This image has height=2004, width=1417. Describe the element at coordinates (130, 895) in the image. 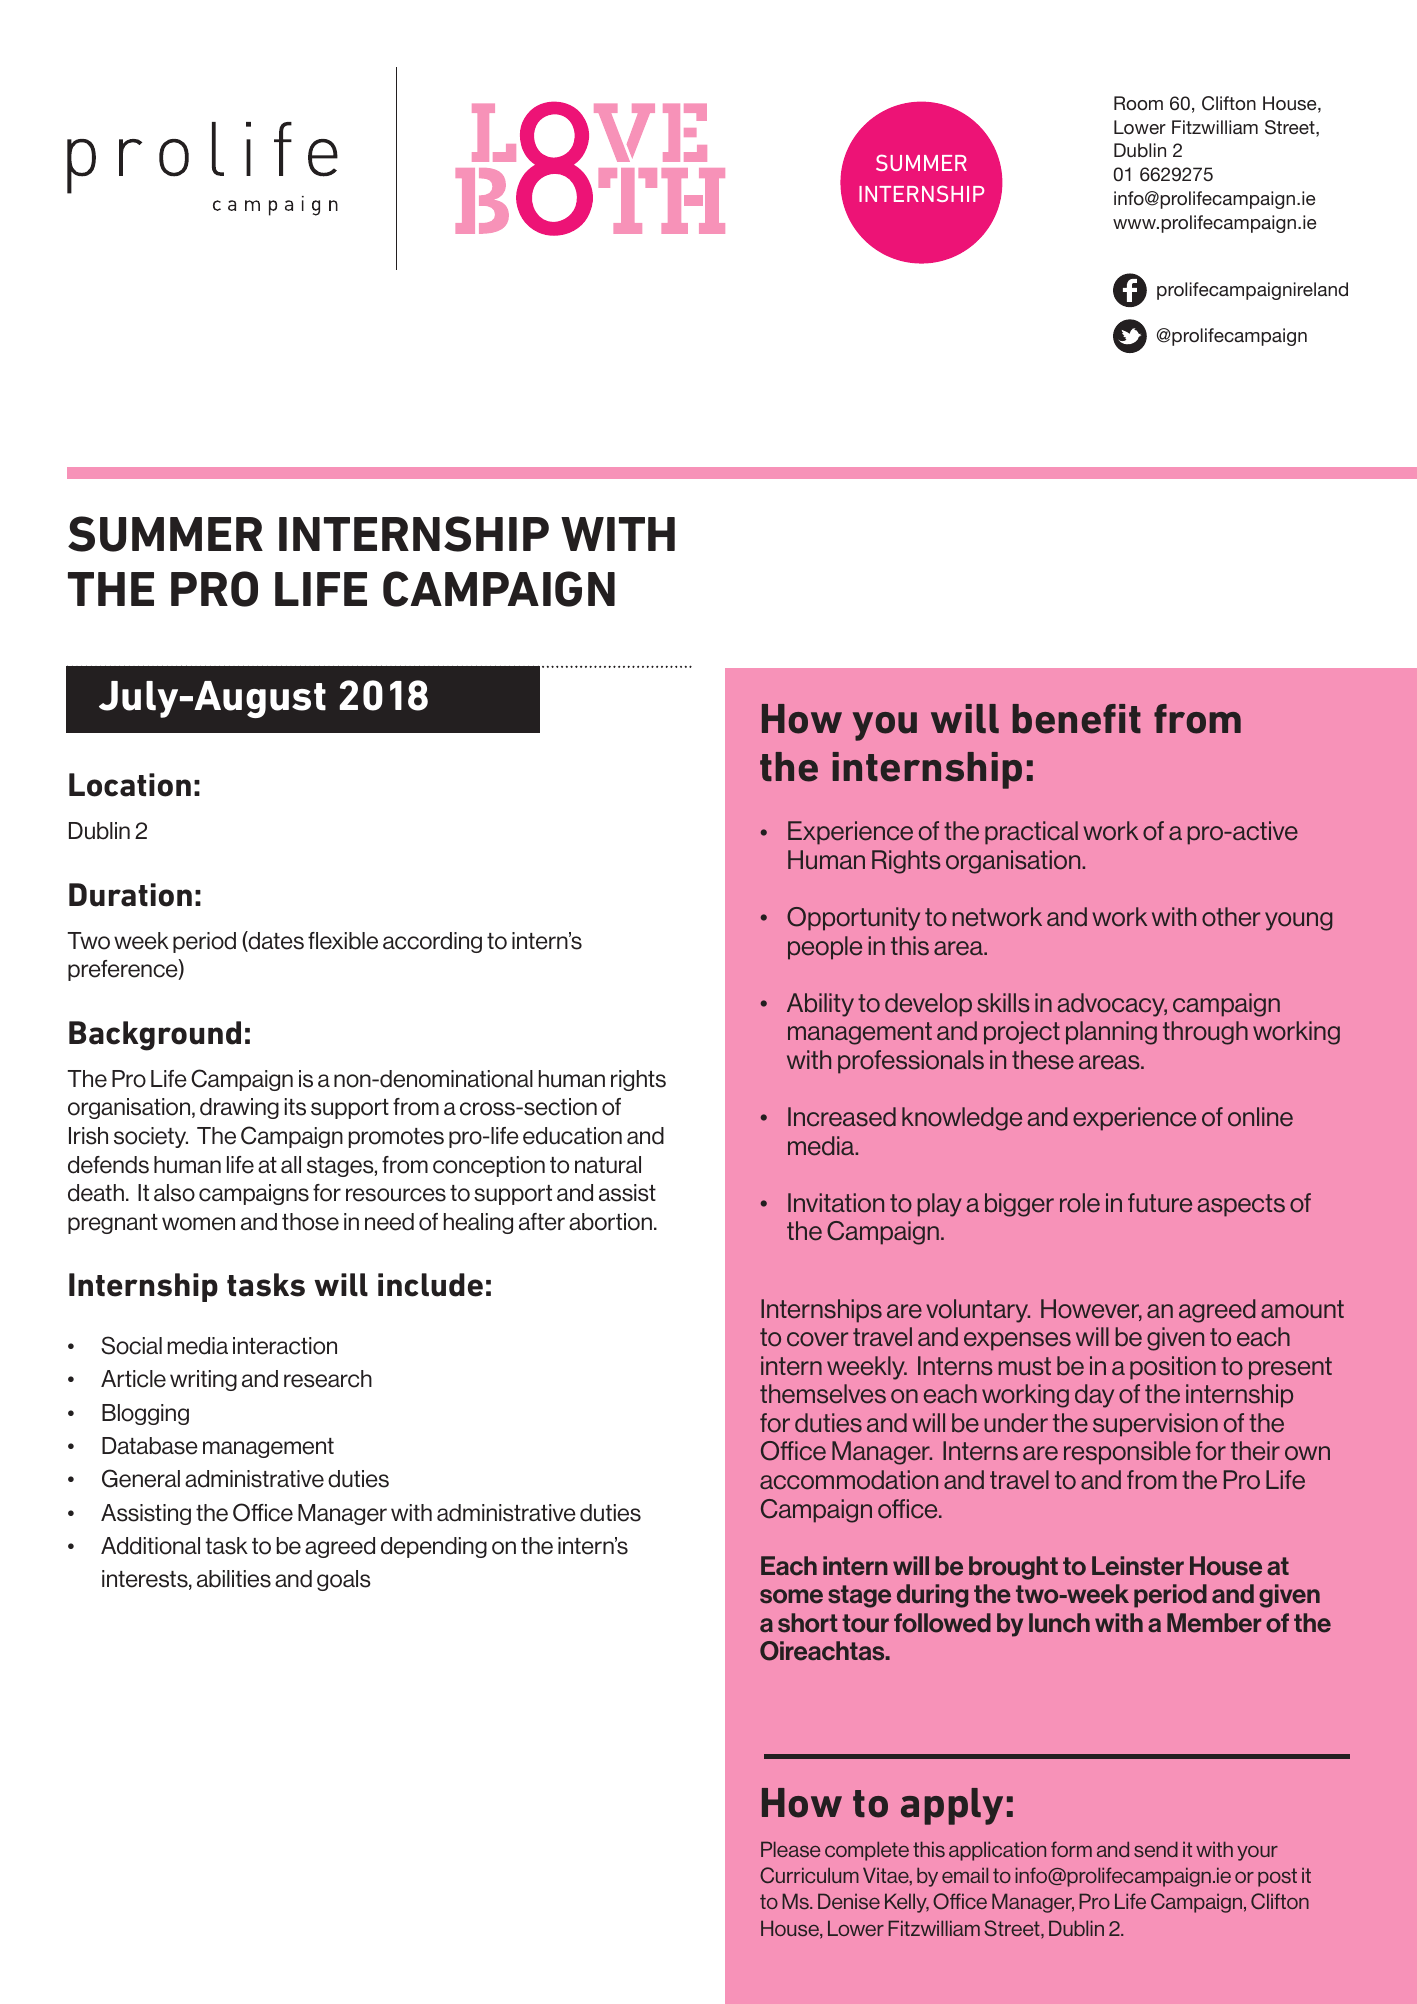

I see `Duration` at that location.
